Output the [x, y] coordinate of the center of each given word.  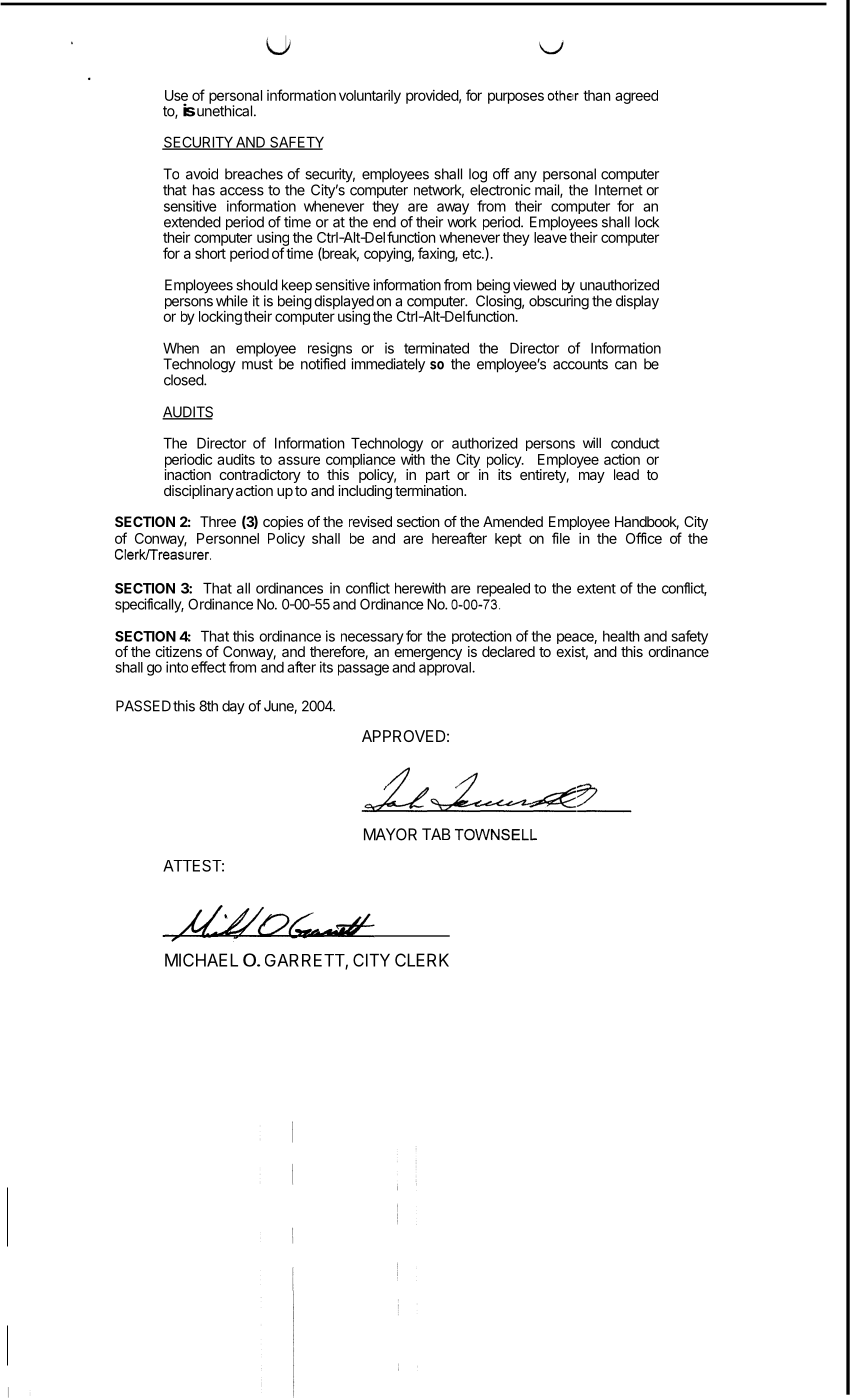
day [233, 707]
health [621, 636]
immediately [388, 365]
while [232, 301]
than [597, 95]
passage [363, 670]
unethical [224, 110]
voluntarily [370, 97]
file [561, 538]
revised [370, 521]
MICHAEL [201, 960]
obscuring [559, 301]
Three [218, 521]
